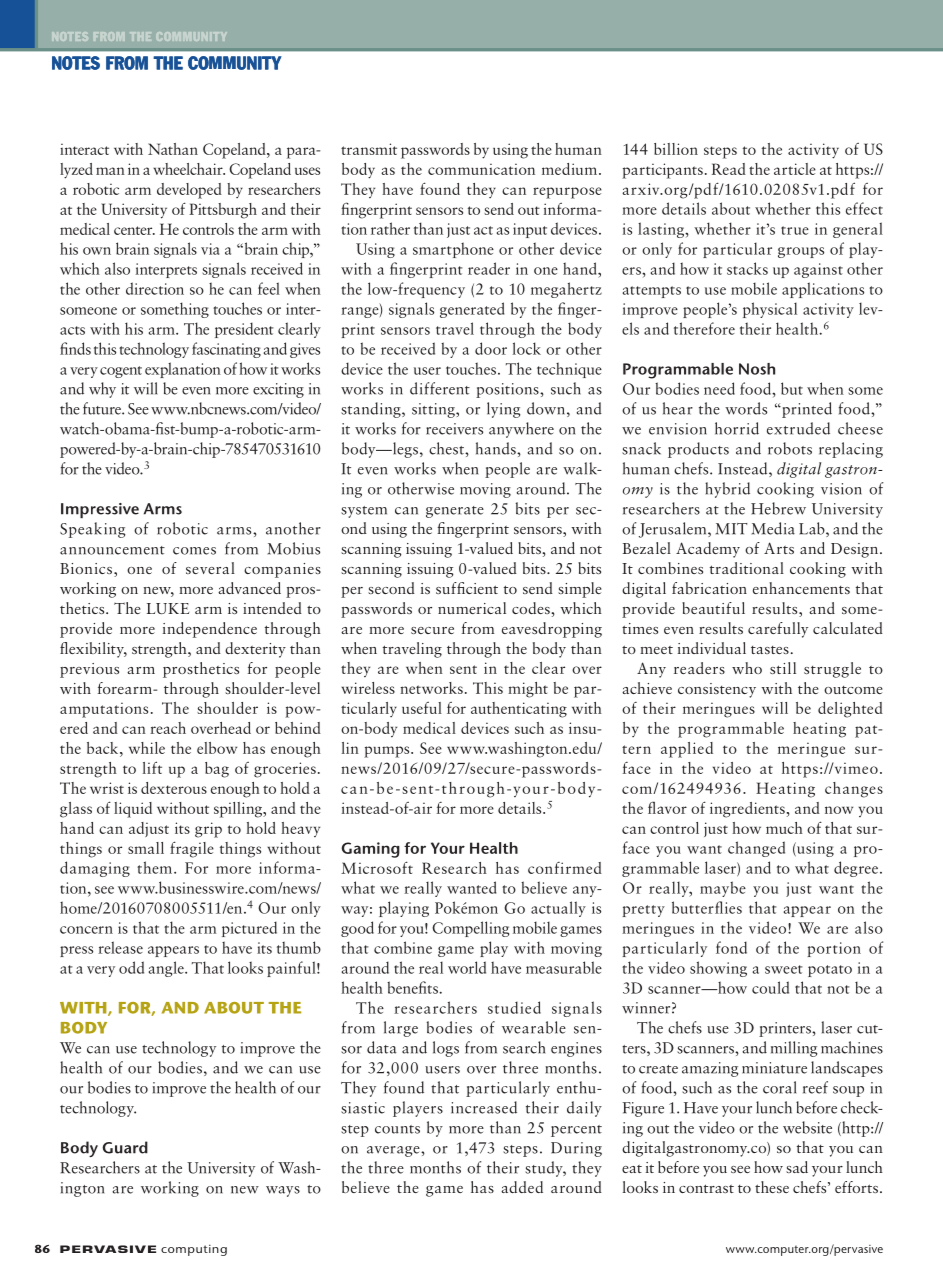  Describe the element at coordinates (519, 710) in the screenshot. I see `authenticating` at that location.
